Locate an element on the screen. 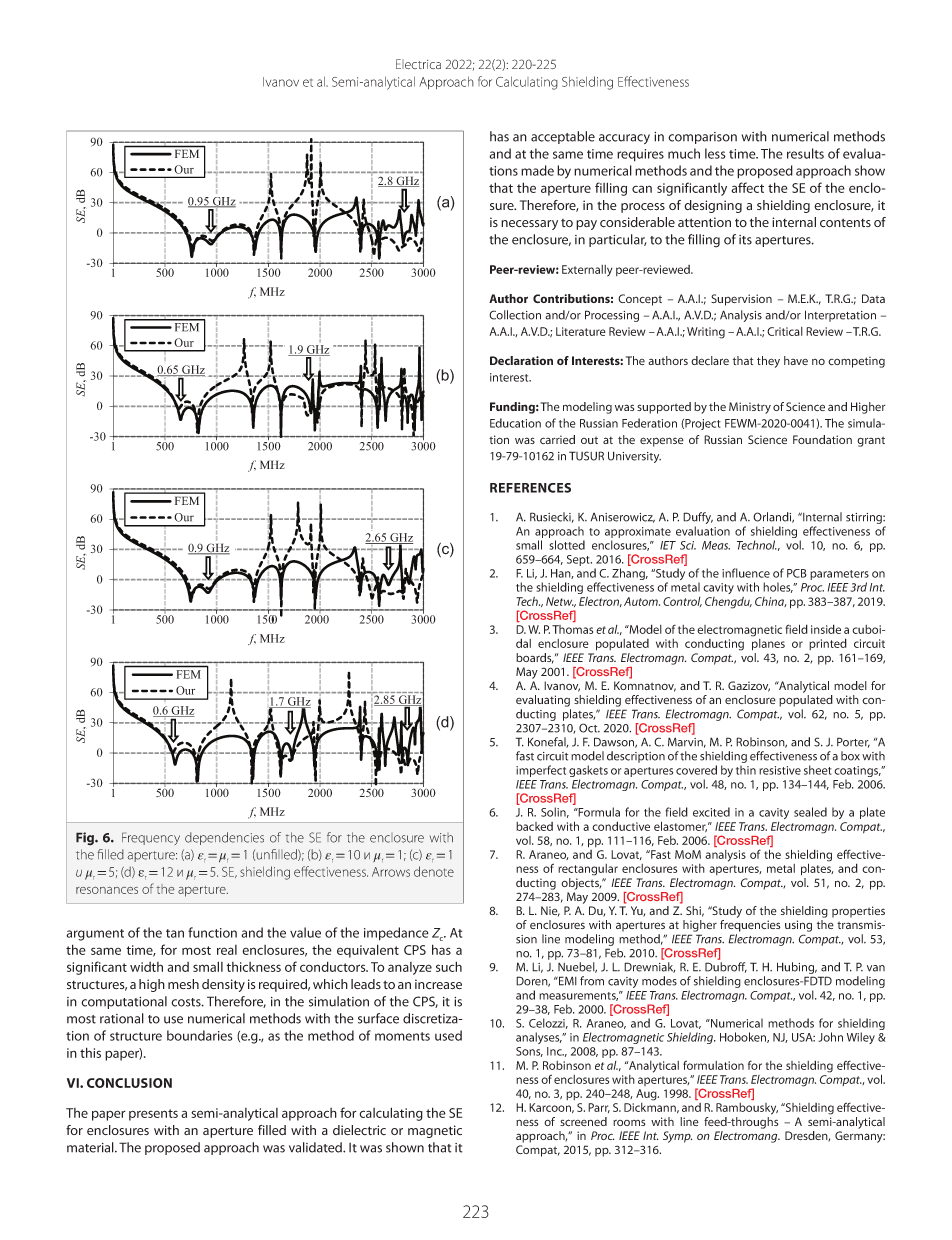 This screenshot has width=952, height=1240. REFERENCES is located at coordinates (530, 488).
